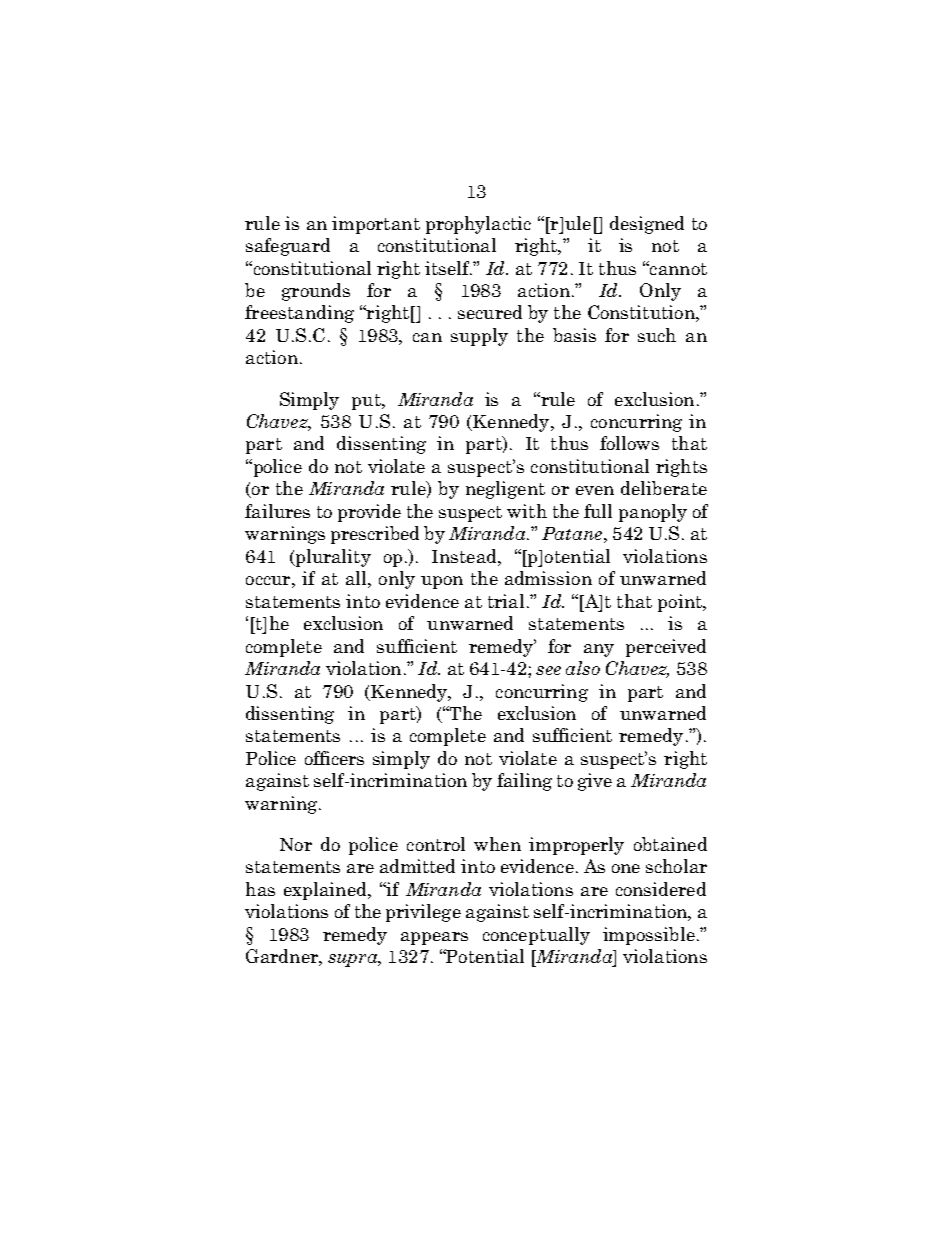 The width and height of the screenshot is (952, 1233). I want to click on upon, so click(442, 582).
